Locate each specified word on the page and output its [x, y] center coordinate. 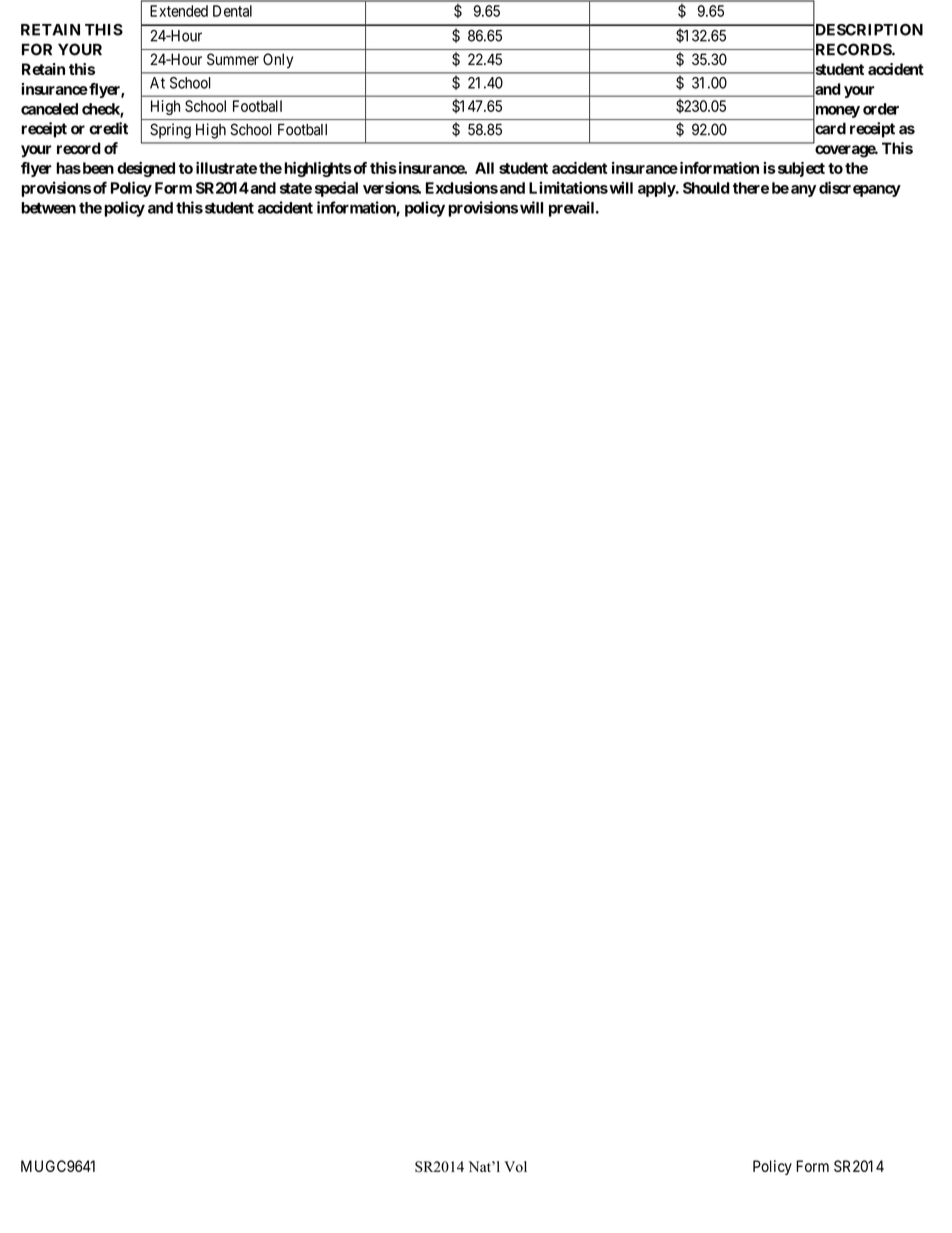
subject [800, 169]
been [97, 168]
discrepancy [860, 189]
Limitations [568, 187]
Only [278, 61]
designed [146, 169]
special [336, 189]
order [881, 109]
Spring [170, 131]
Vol [515, 1166]
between [48, 208]
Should [706, 188]
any [803, 191]
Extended [179, 11]
